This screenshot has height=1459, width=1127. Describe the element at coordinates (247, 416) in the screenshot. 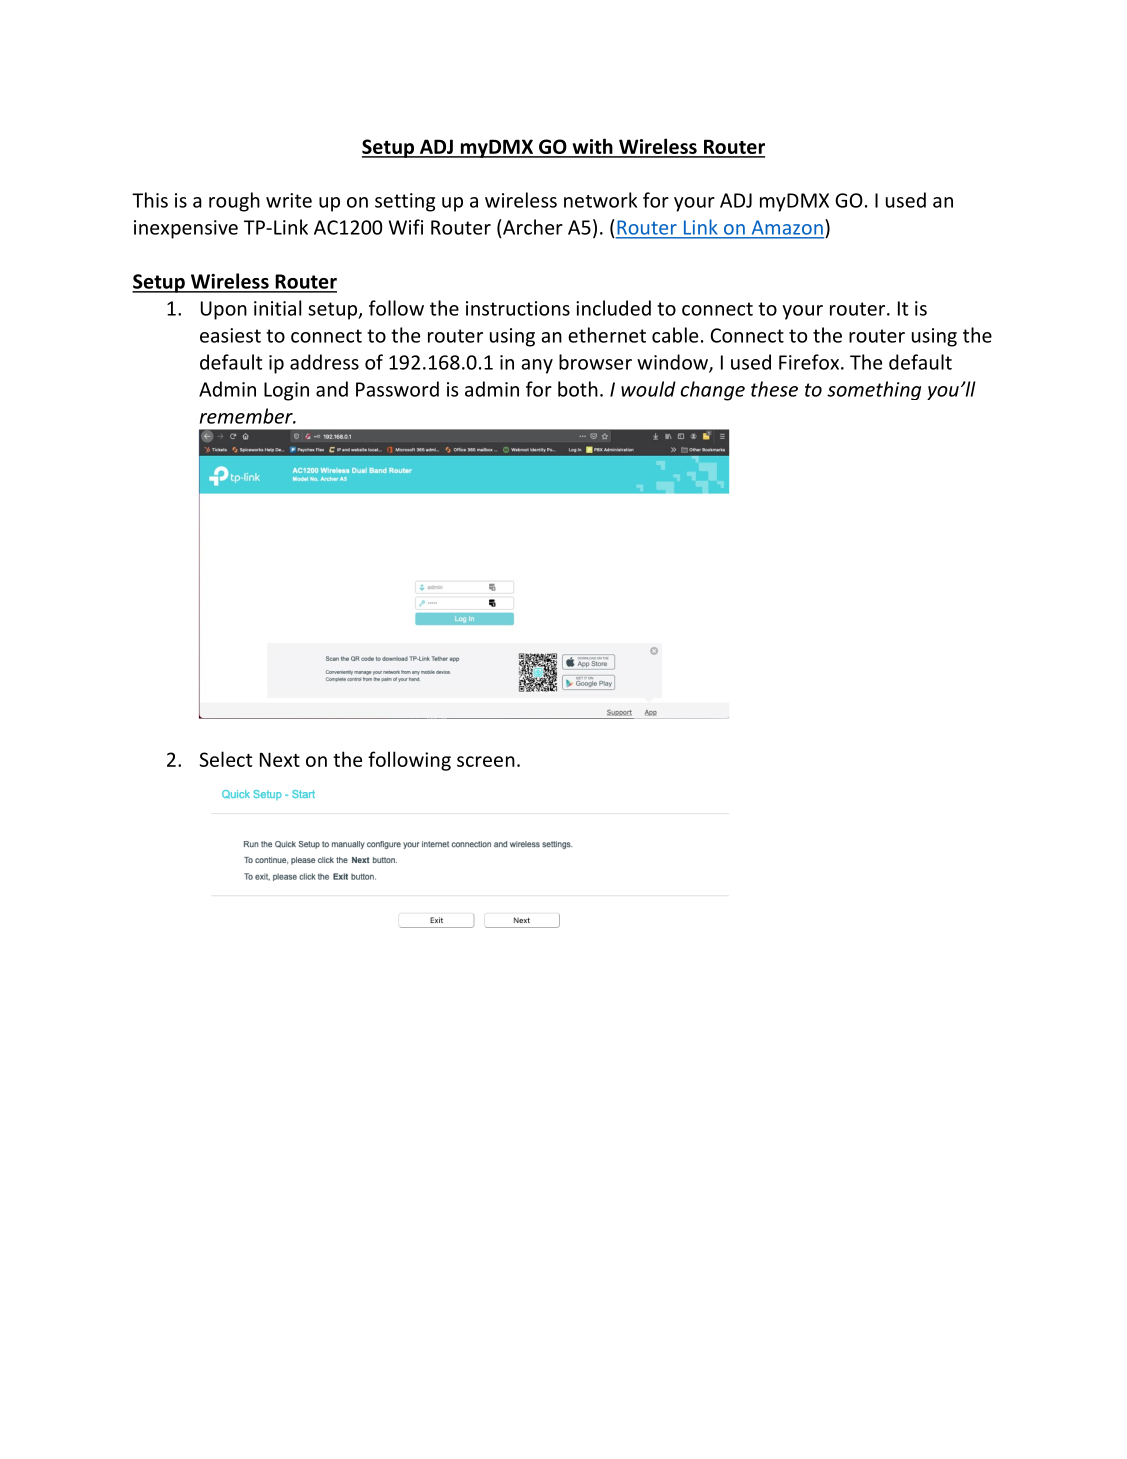

I see `remember` at that location.
